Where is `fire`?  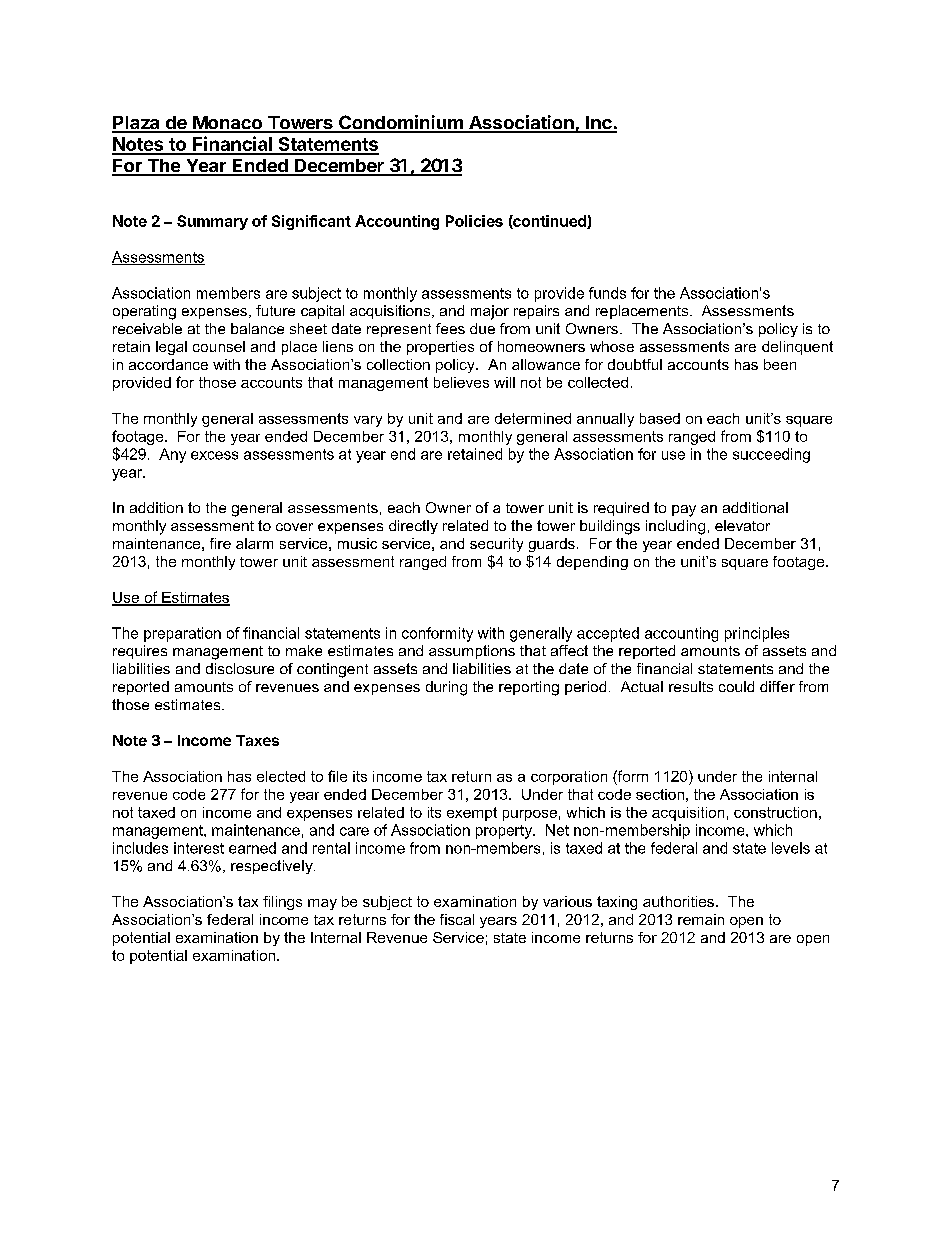
fire is located at coordinates (220, 543).
